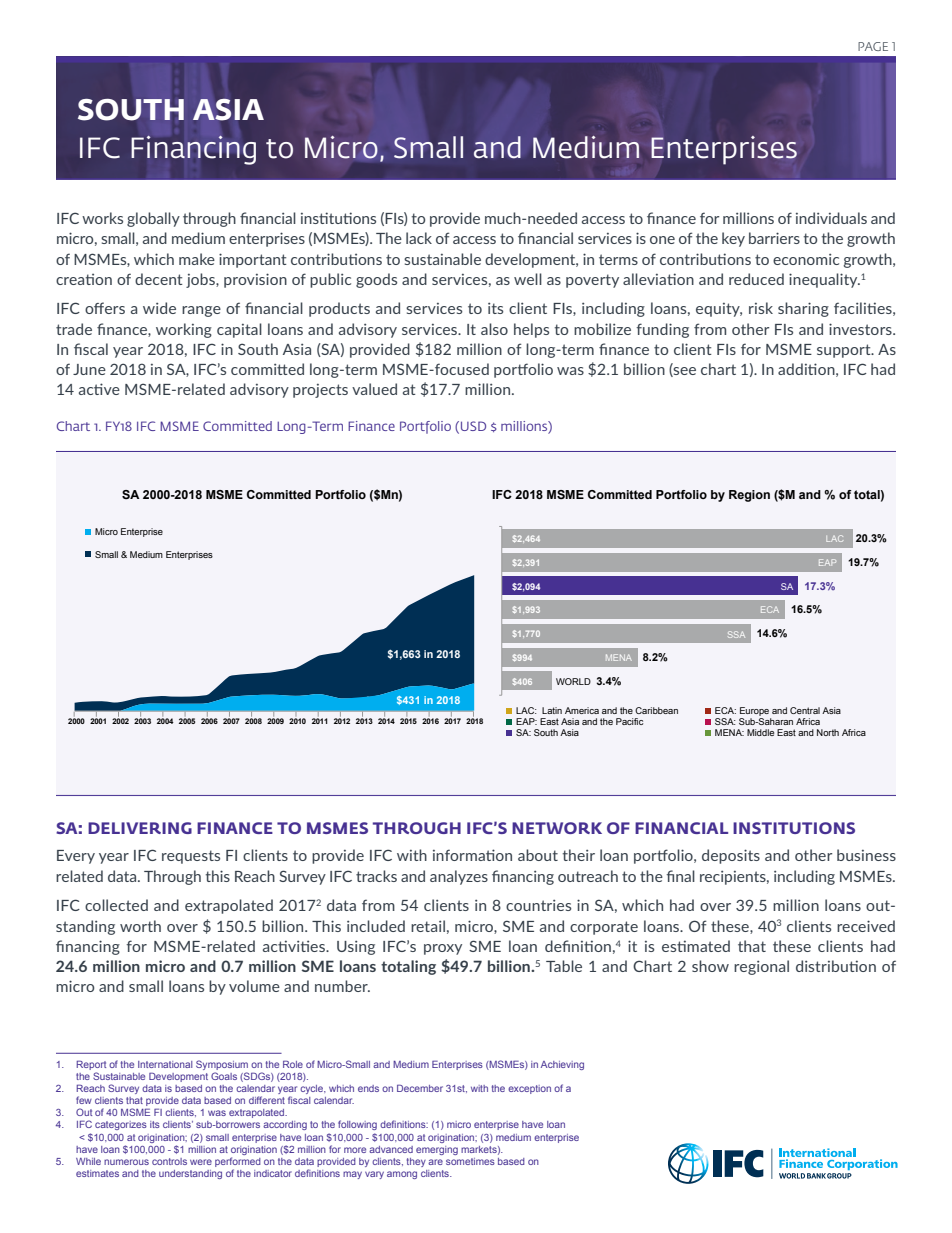  What do you see at coordinates (494, 329) in the document?
I see `also` at bounding box center [494, 329].
